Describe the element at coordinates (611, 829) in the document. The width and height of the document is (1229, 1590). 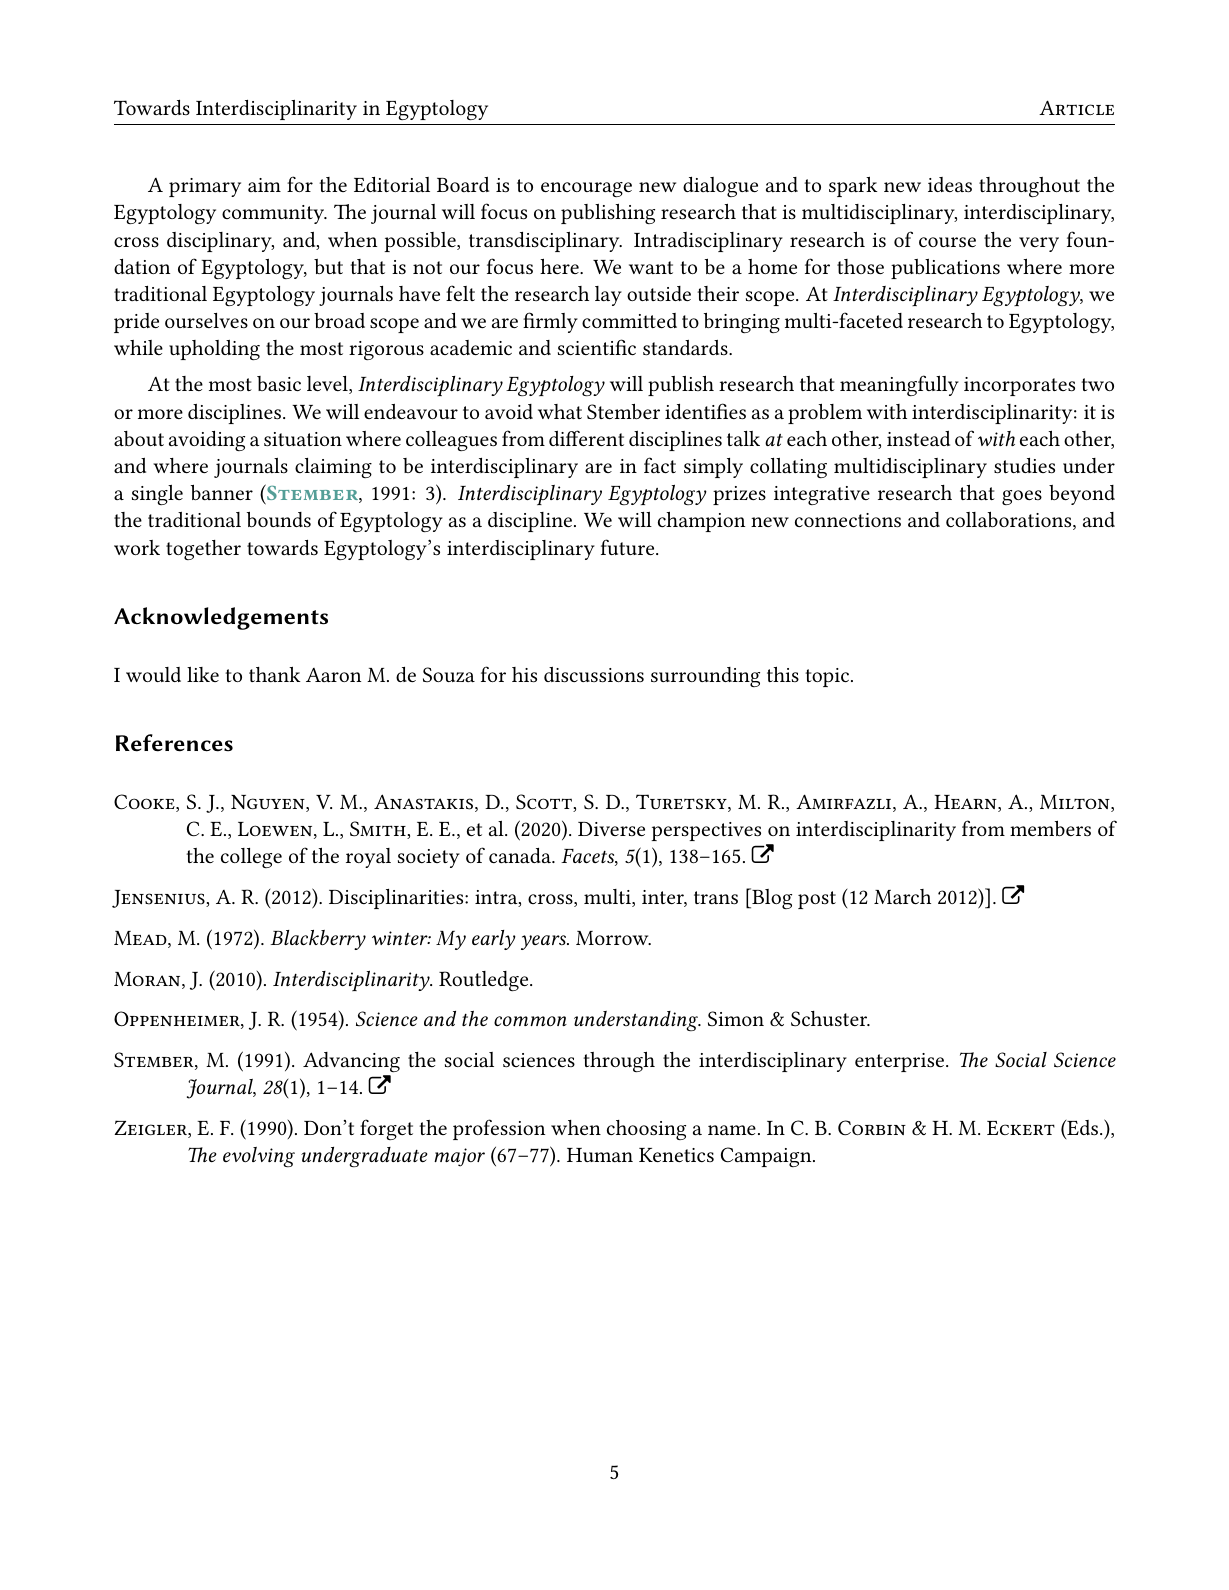
I see `Diverse` at that location.
